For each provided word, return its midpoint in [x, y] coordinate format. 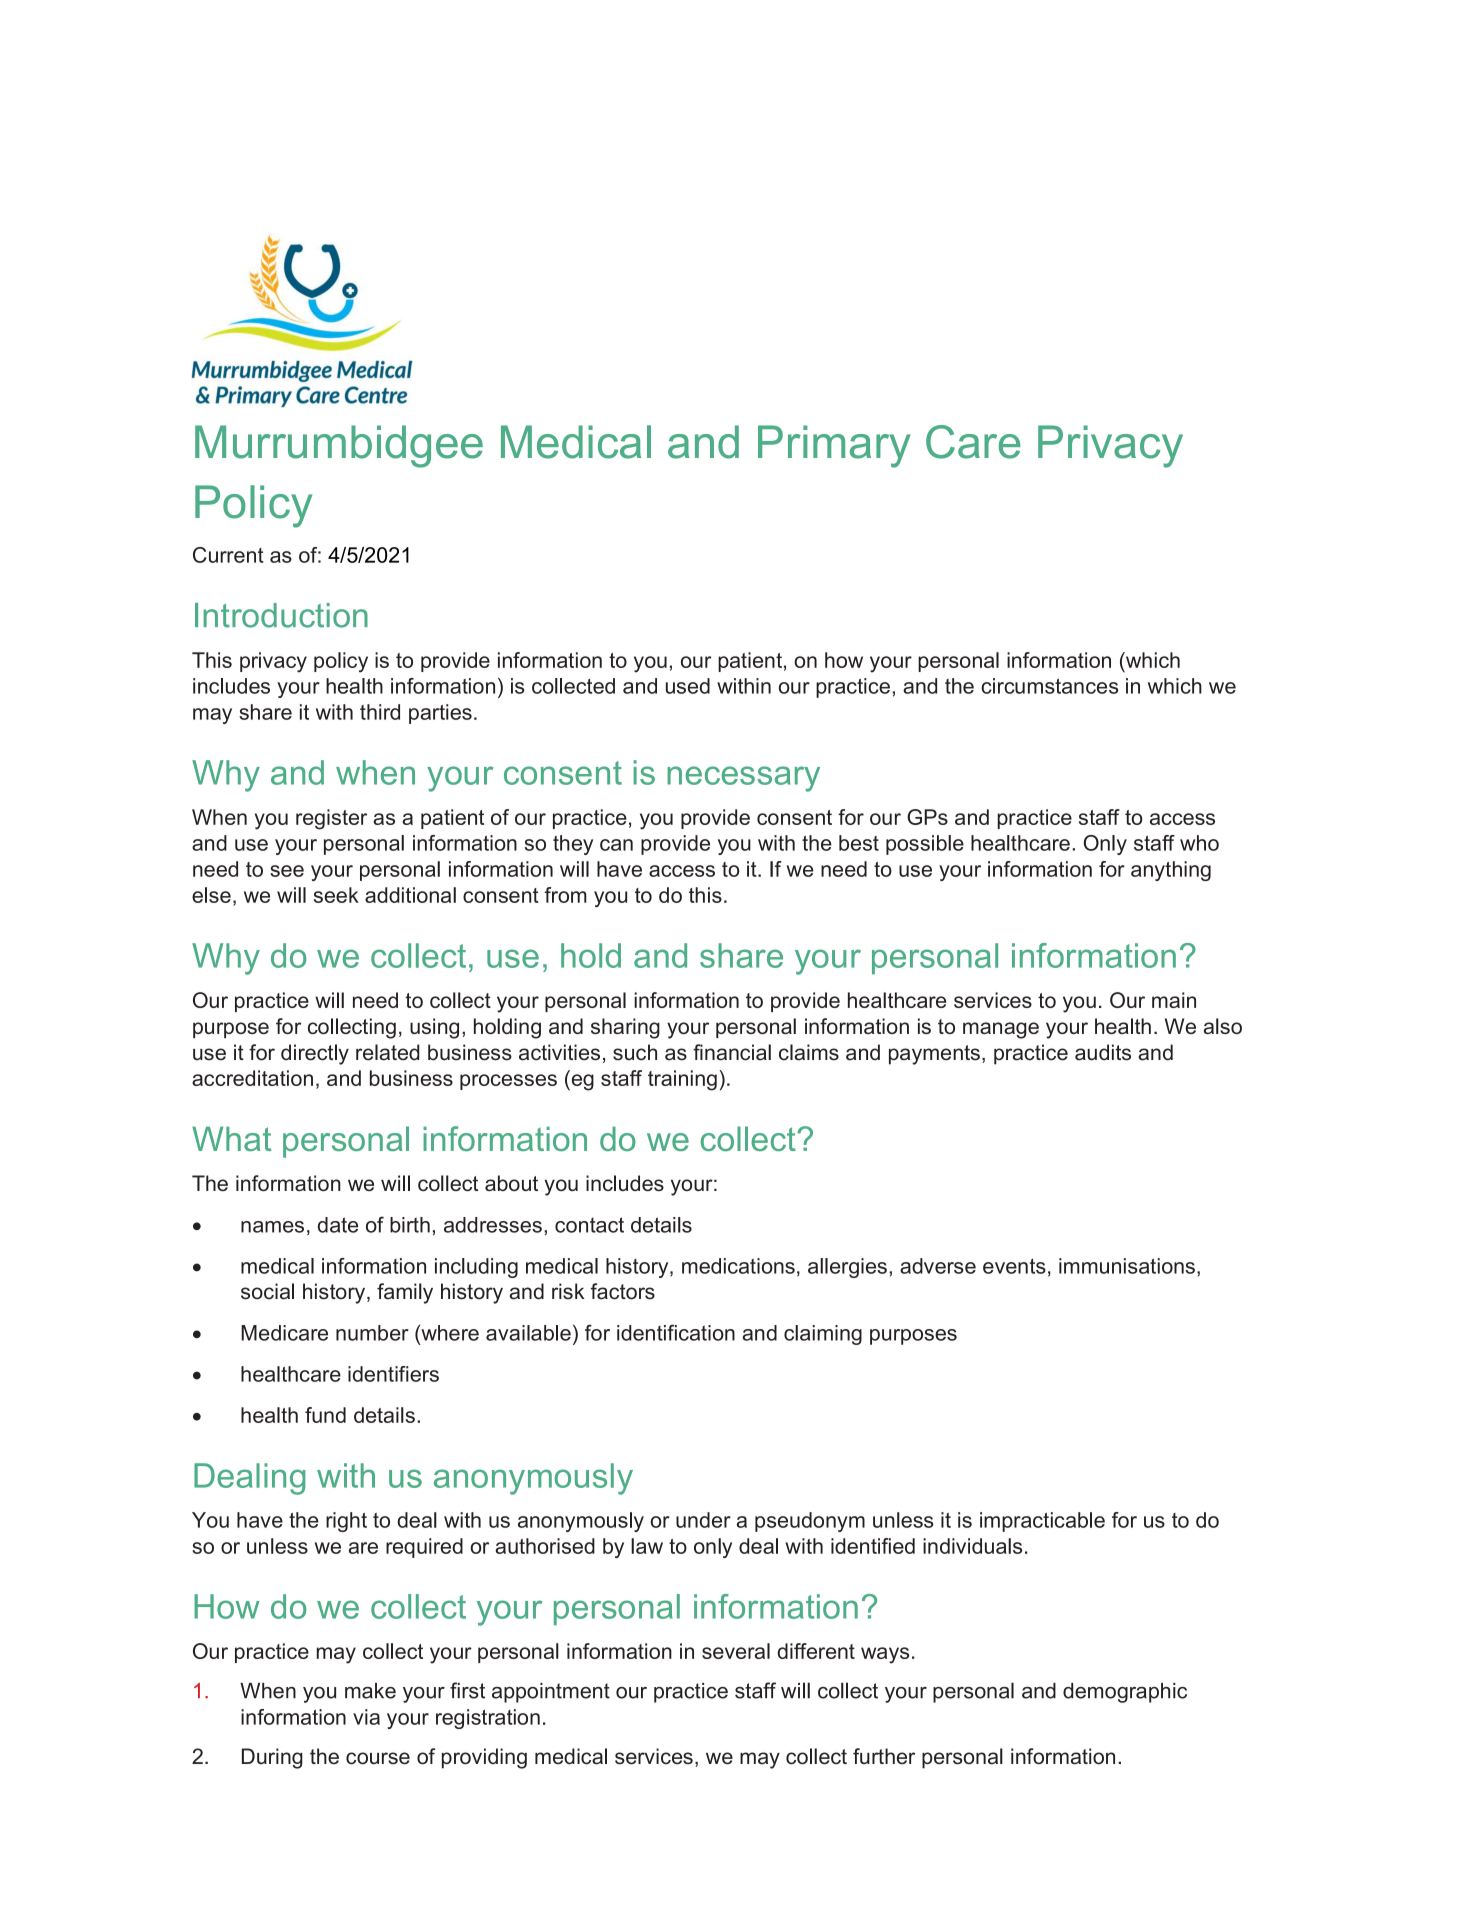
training [682, 1080]
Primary [834, 446]
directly [315, 1054]
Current [228, 555]
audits [1103, 1052]
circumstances [1049, 686]
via [366, 1717]
